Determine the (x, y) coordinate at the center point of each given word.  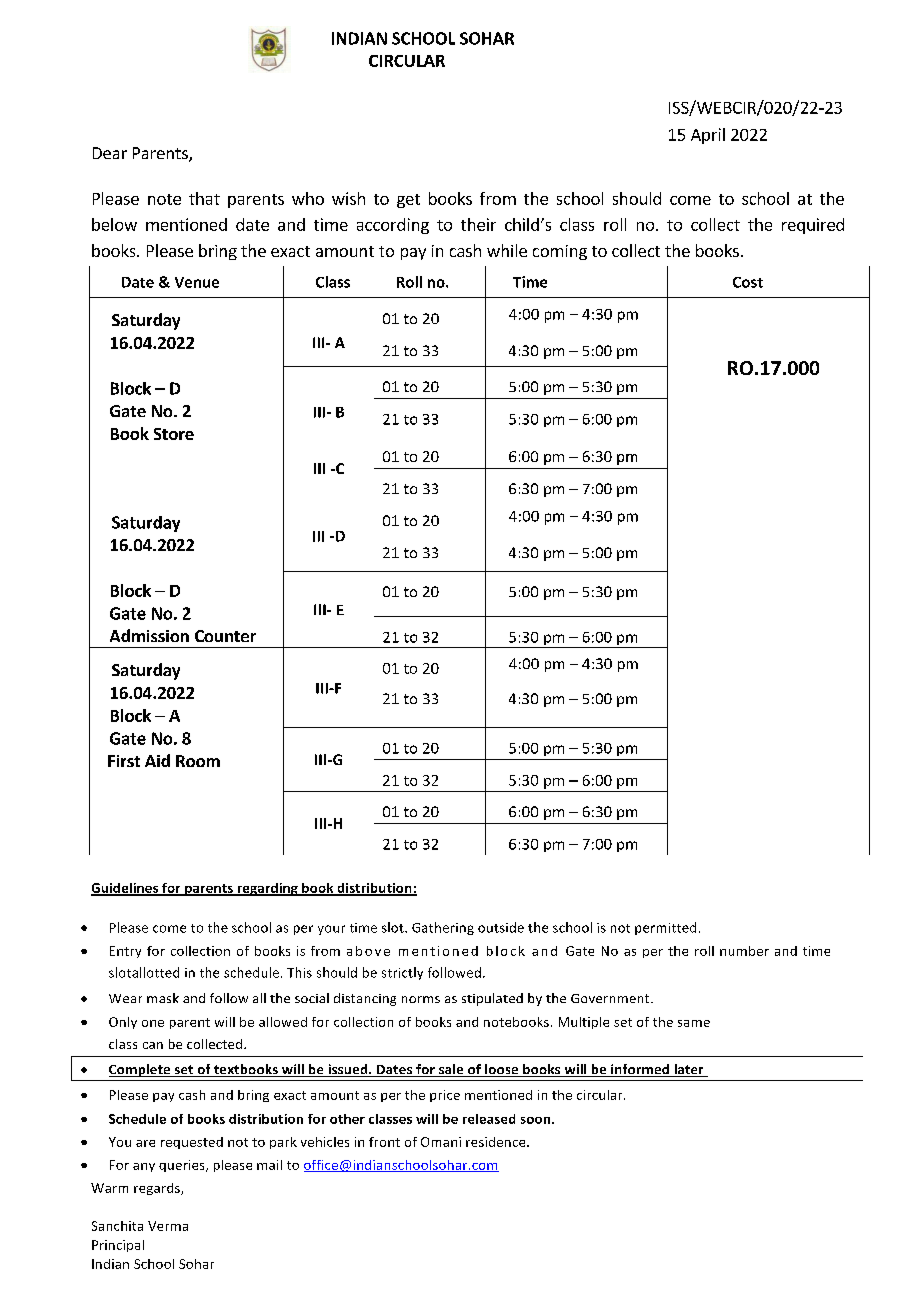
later (689, 1070)
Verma (168, 1226)
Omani (441, 1142)
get (408, 201)
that (204, 198)
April (708, 136)
